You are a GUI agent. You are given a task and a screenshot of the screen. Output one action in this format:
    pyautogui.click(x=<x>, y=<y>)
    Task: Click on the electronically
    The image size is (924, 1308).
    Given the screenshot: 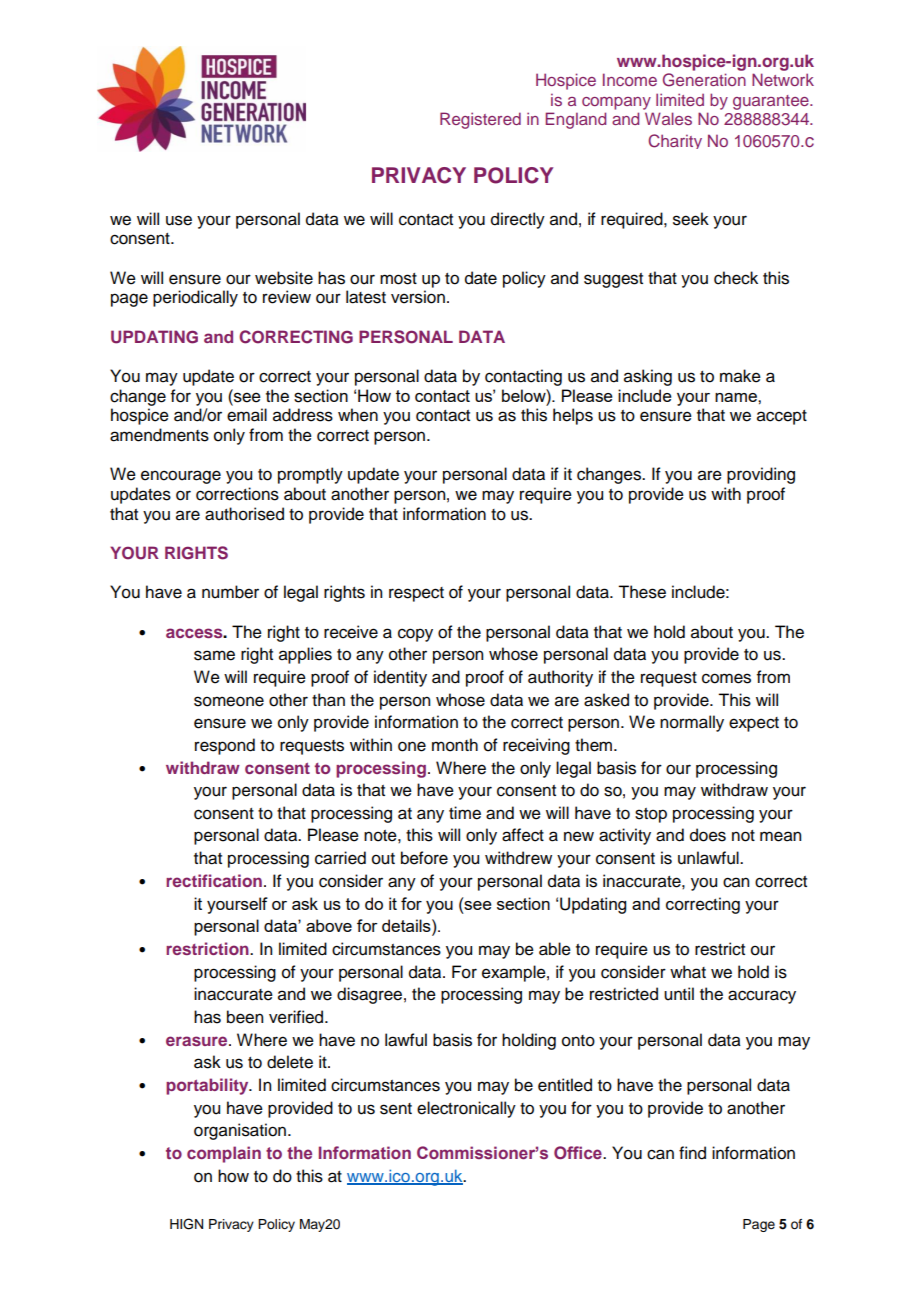 What is the action you would take?
    pyautogui.click(x=466, y=1109)
